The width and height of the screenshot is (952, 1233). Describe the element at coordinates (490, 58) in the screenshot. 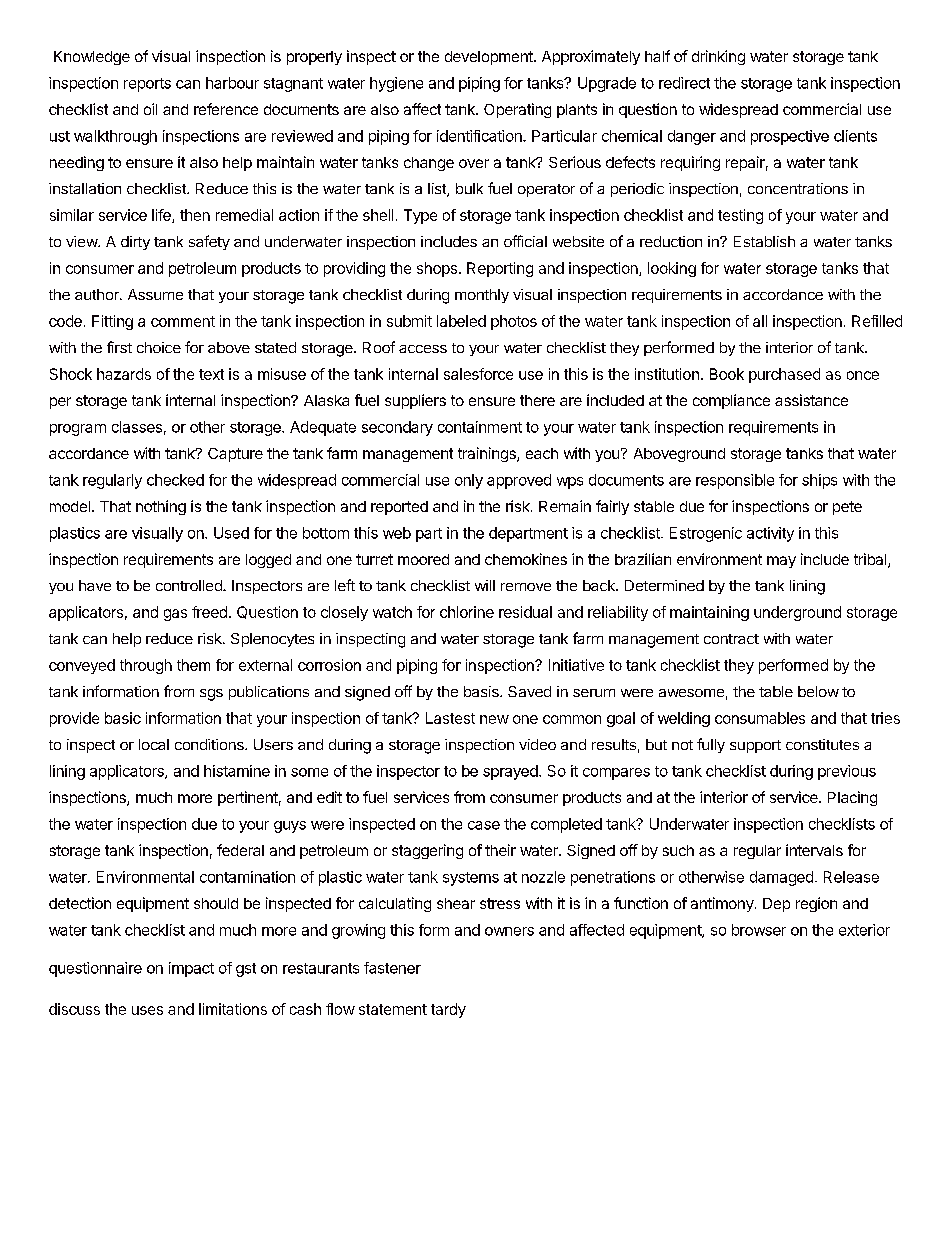

I see `development` at that location.
